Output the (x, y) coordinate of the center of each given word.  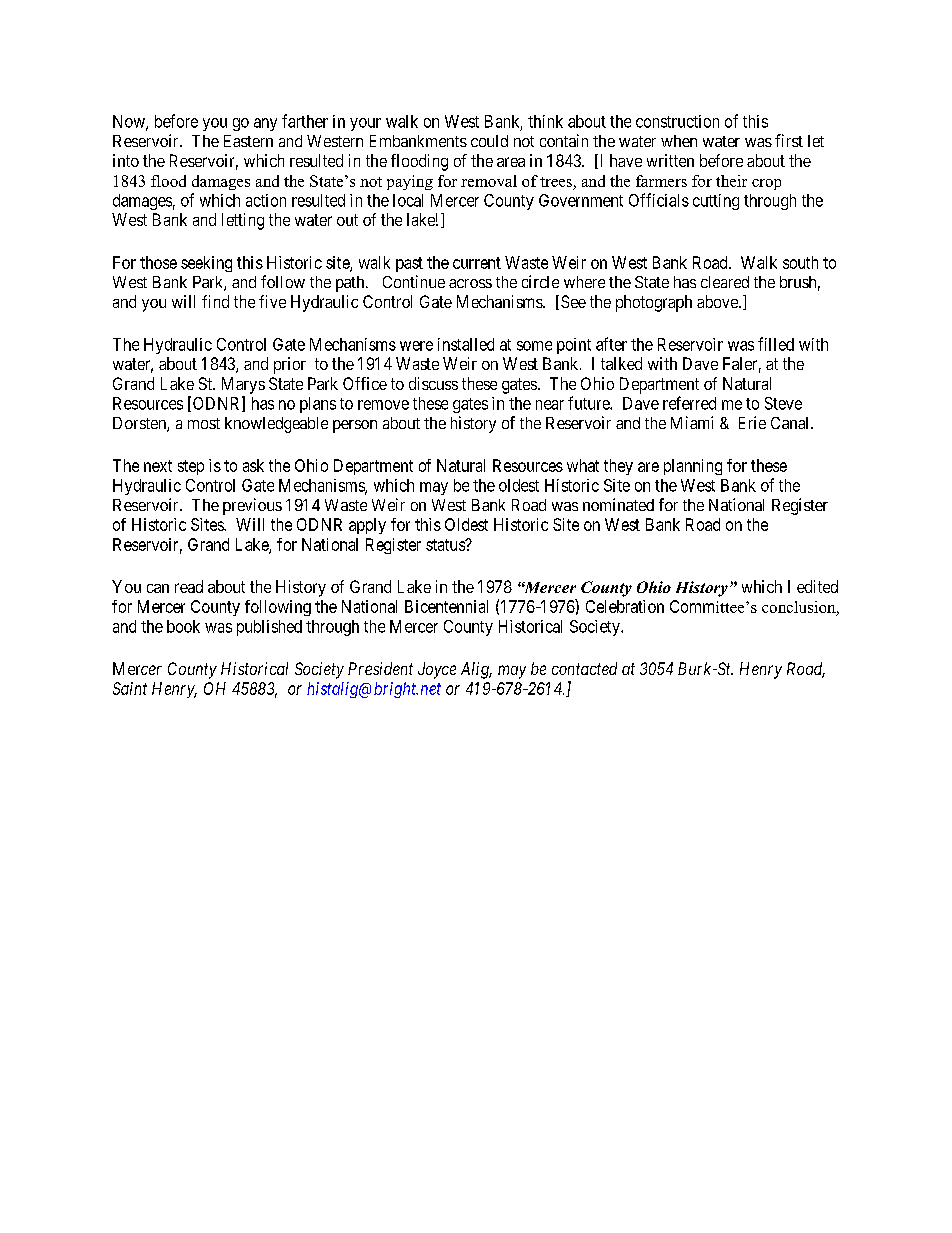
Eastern (248, 141)
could (489, 141)
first (789, 140)
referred (689, 403)
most (204, 423)
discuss (433, 383)
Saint (130, 688)
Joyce (437, 670)
